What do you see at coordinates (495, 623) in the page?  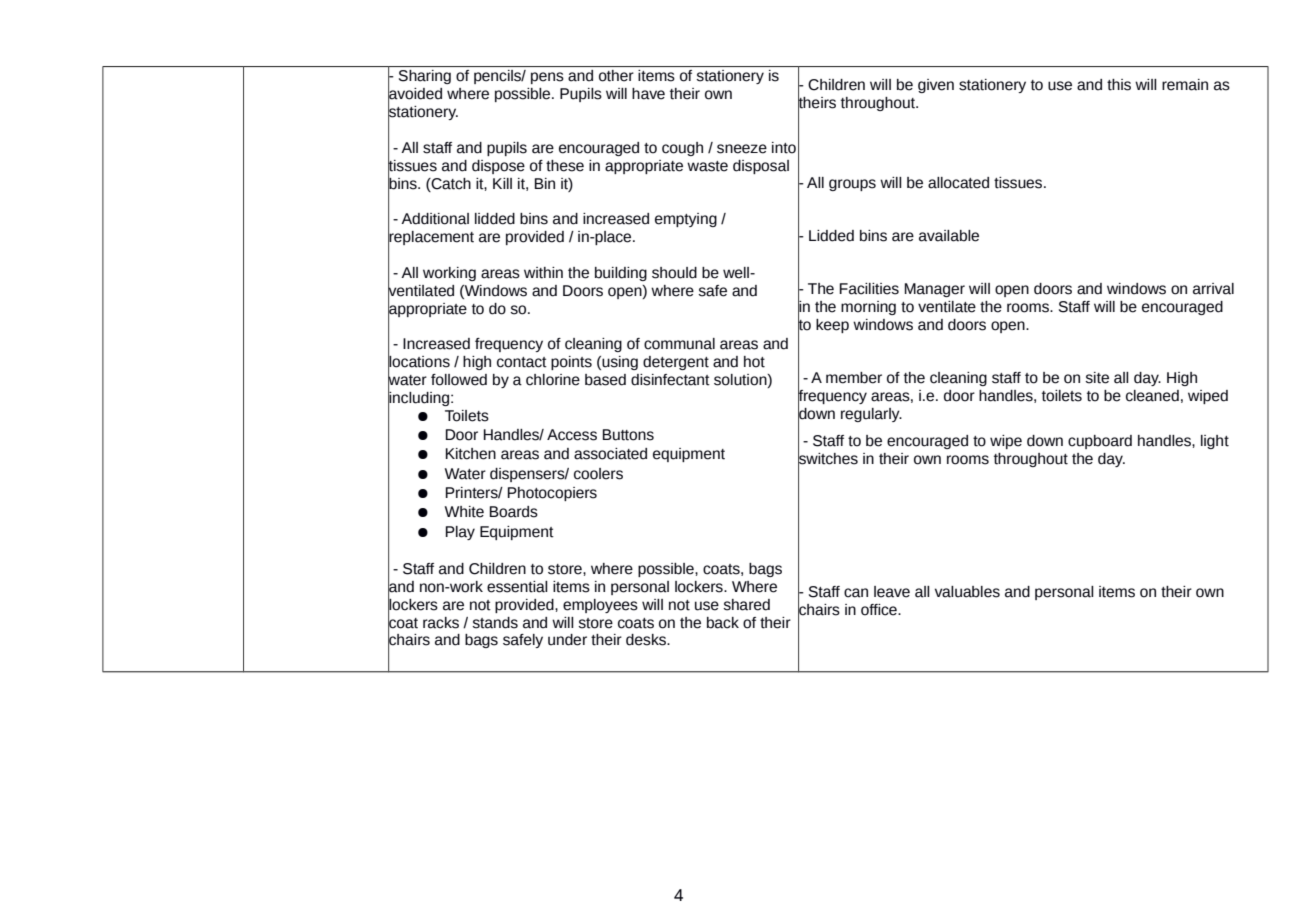 I see `stands` at bounding box center [495, 623].
